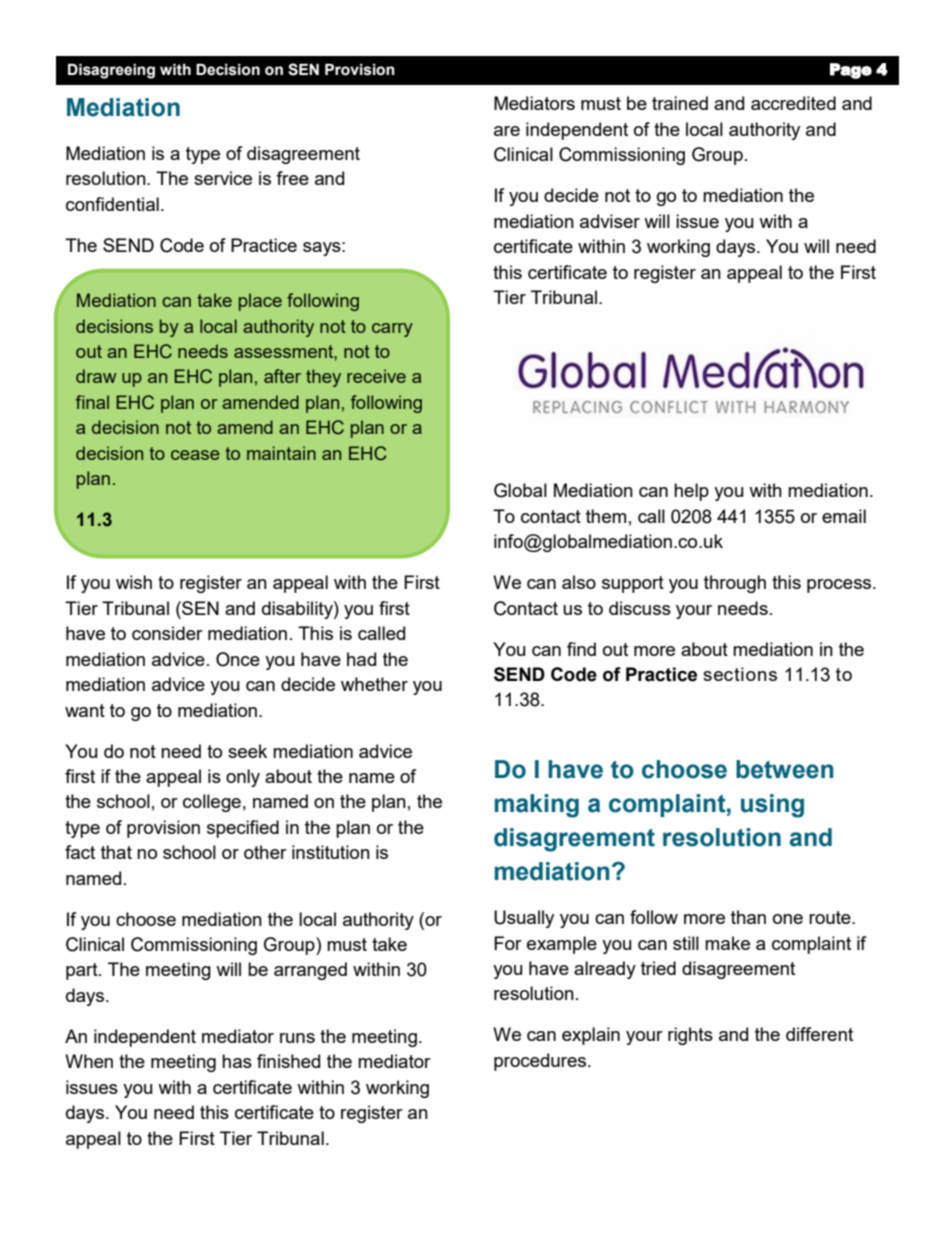  Describe the element at coordinates (610, 221) in the screenshot. I see `adviser` at that location.
